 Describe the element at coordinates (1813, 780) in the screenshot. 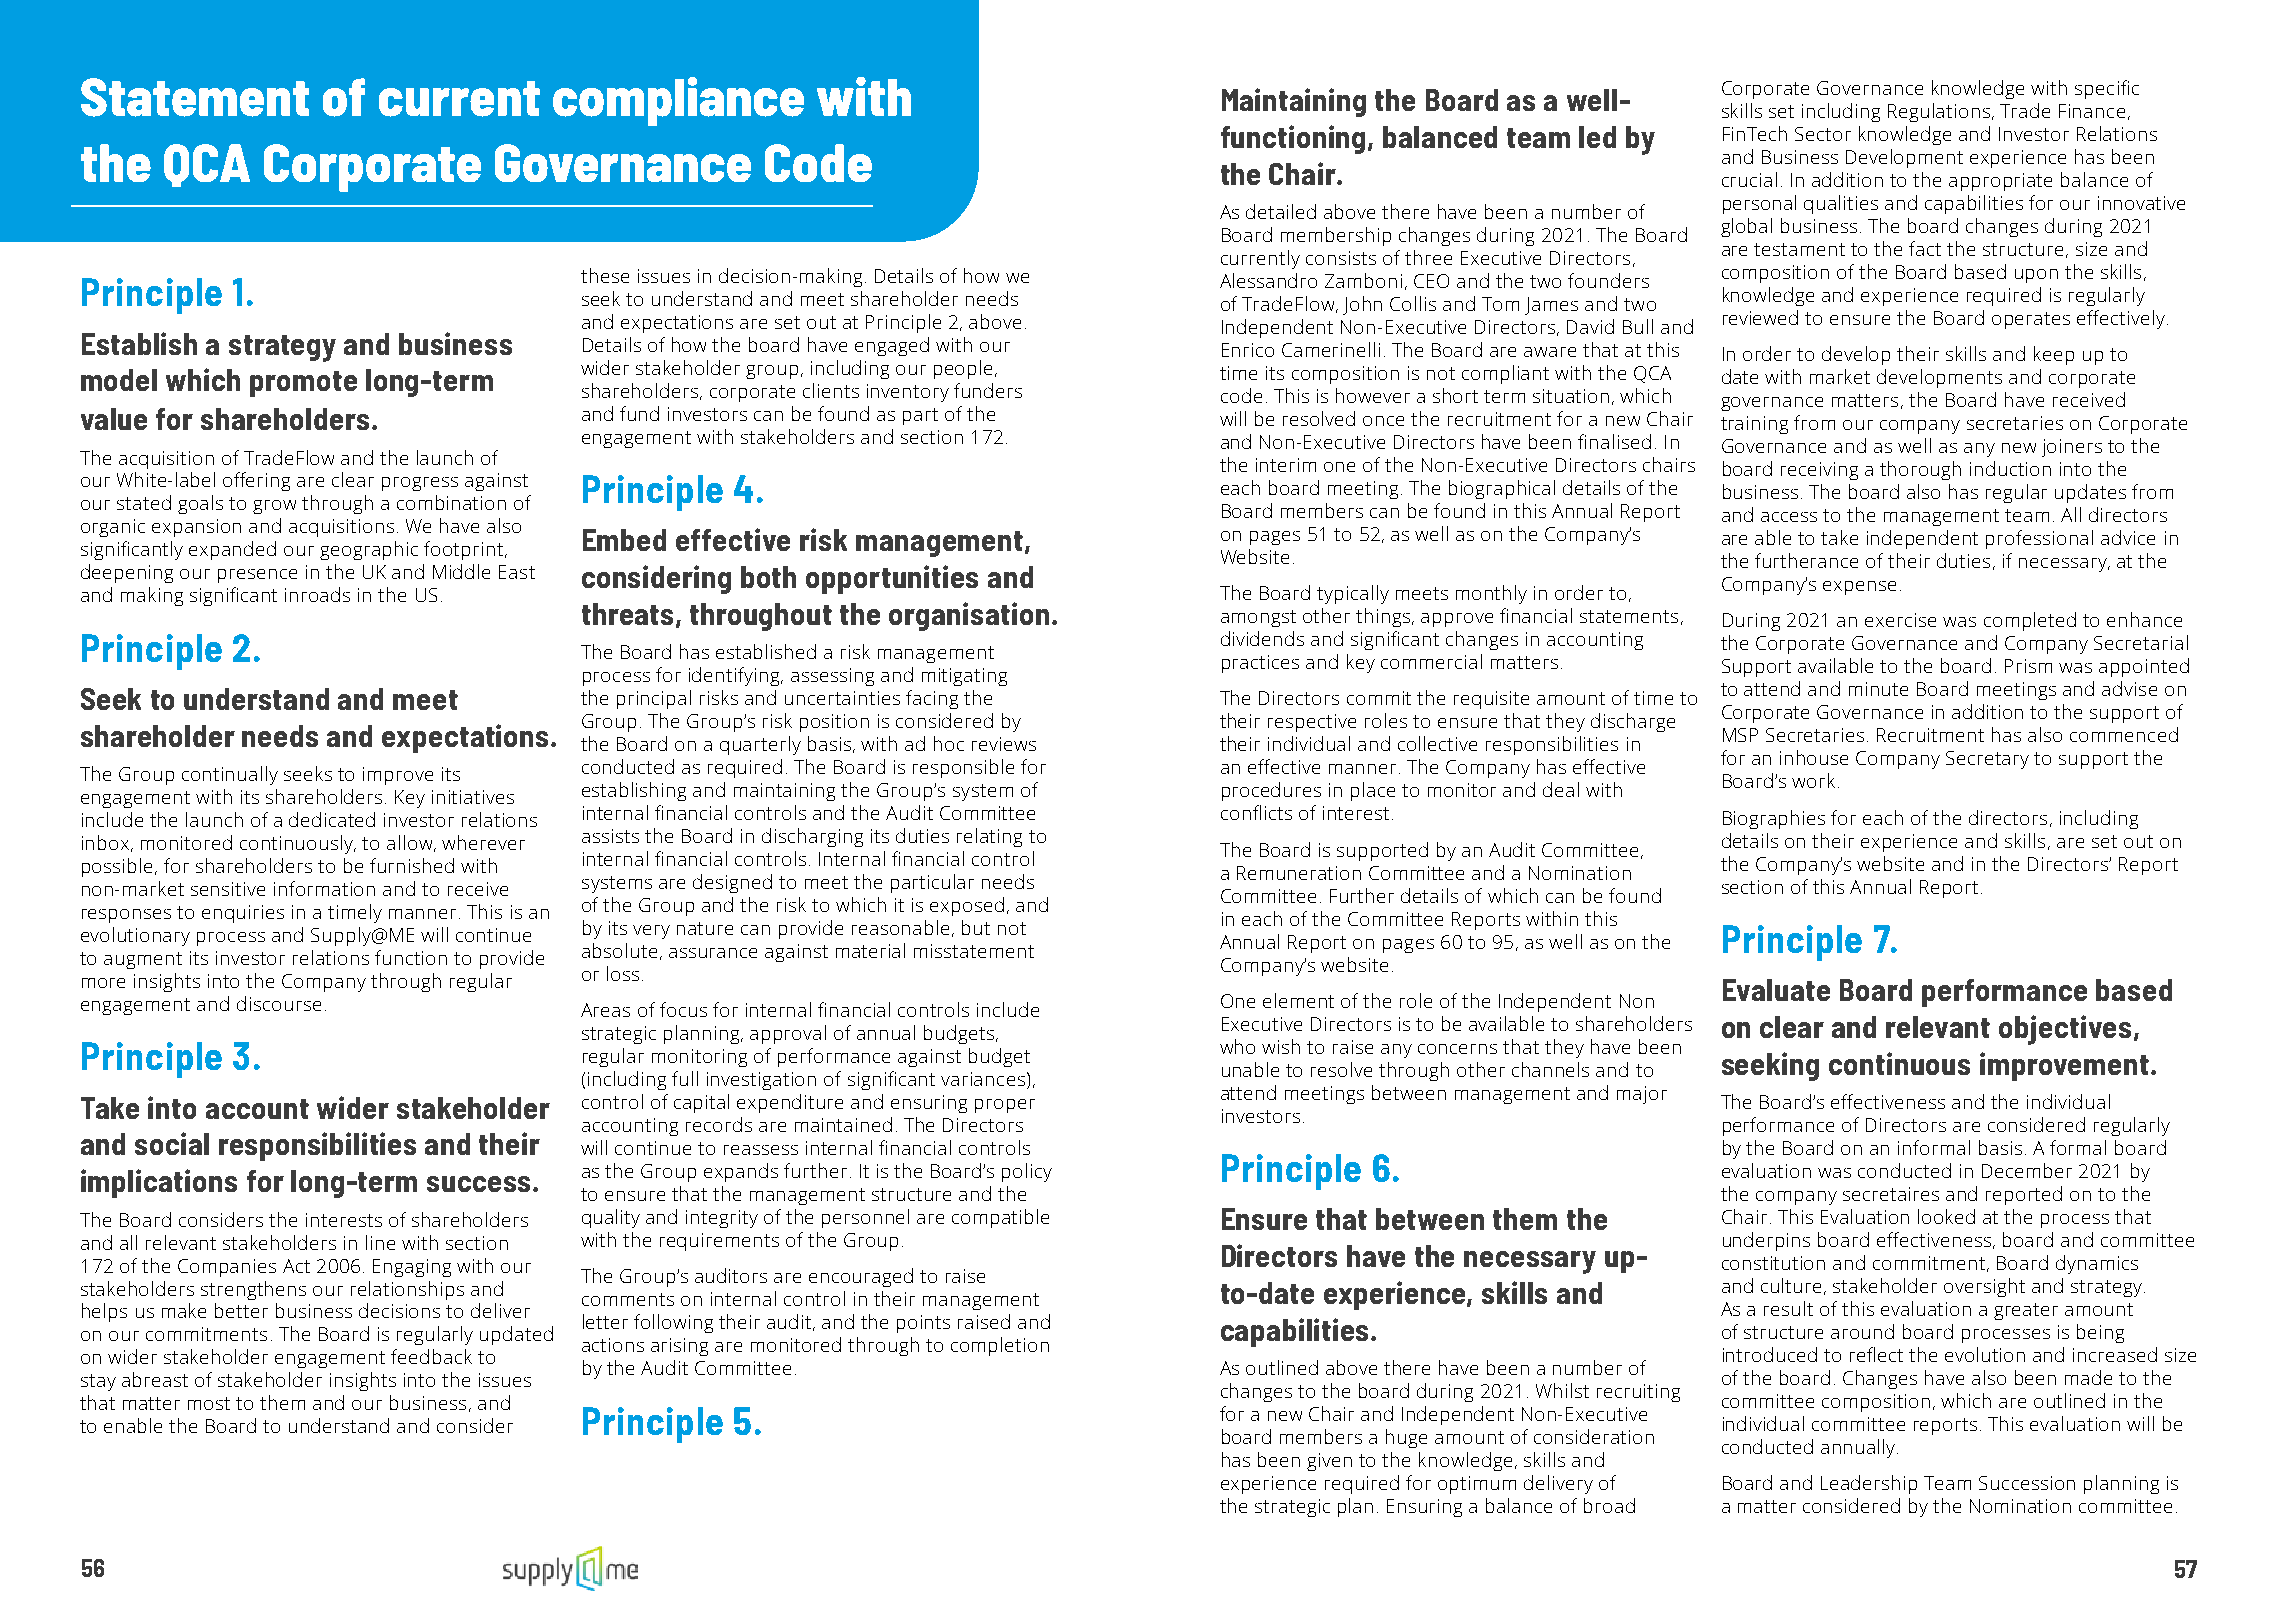

I see `work` at that location.
